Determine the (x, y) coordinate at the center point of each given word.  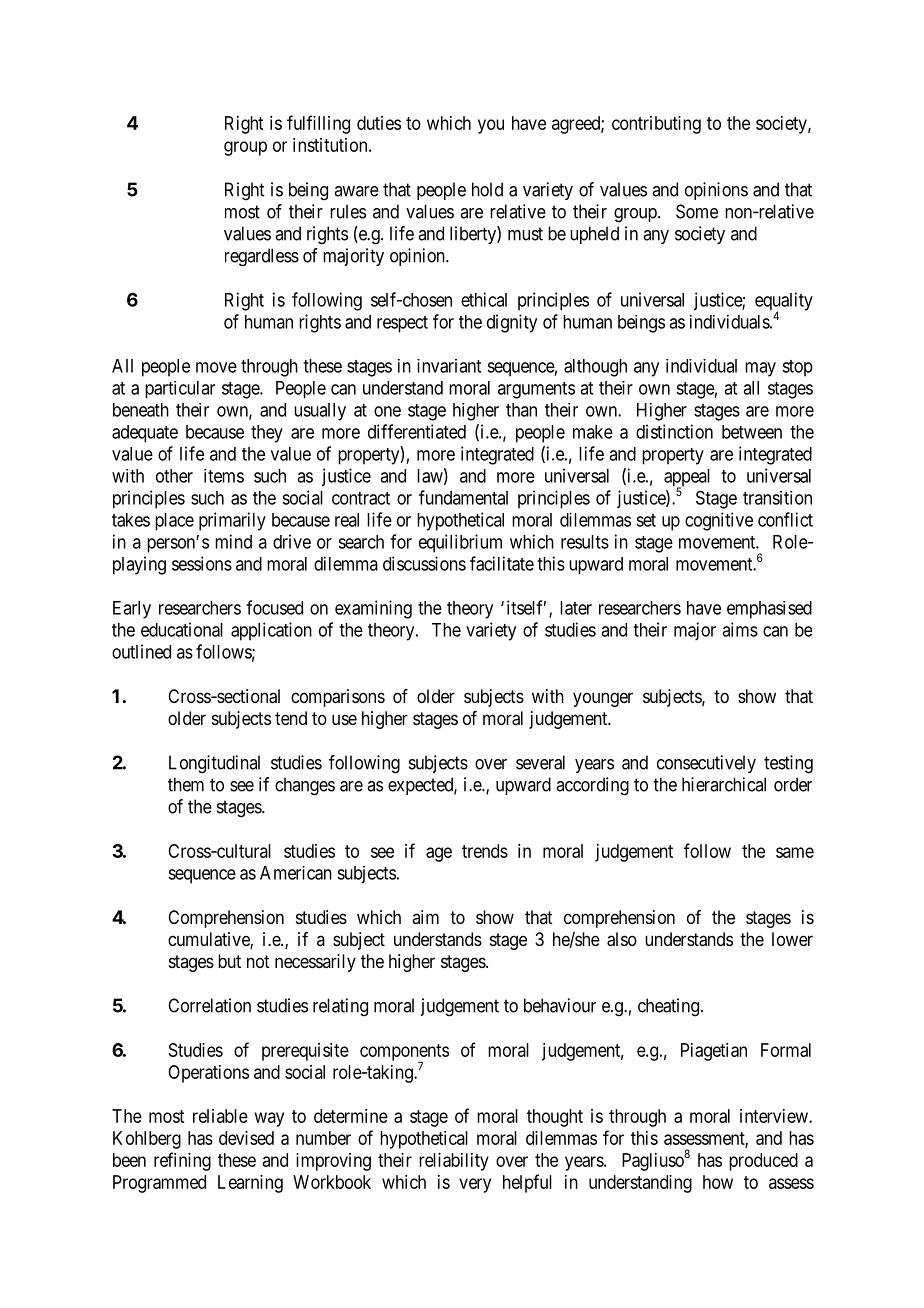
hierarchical (724, 784)
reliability (454, 1162)
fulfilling (318, 124)
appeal (687, 479)
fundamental (463, 497)
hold (487, 189)
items (224, 476)
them (186, 784)
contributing (656, 125)
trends (485, 851)
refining (182, 1161)
